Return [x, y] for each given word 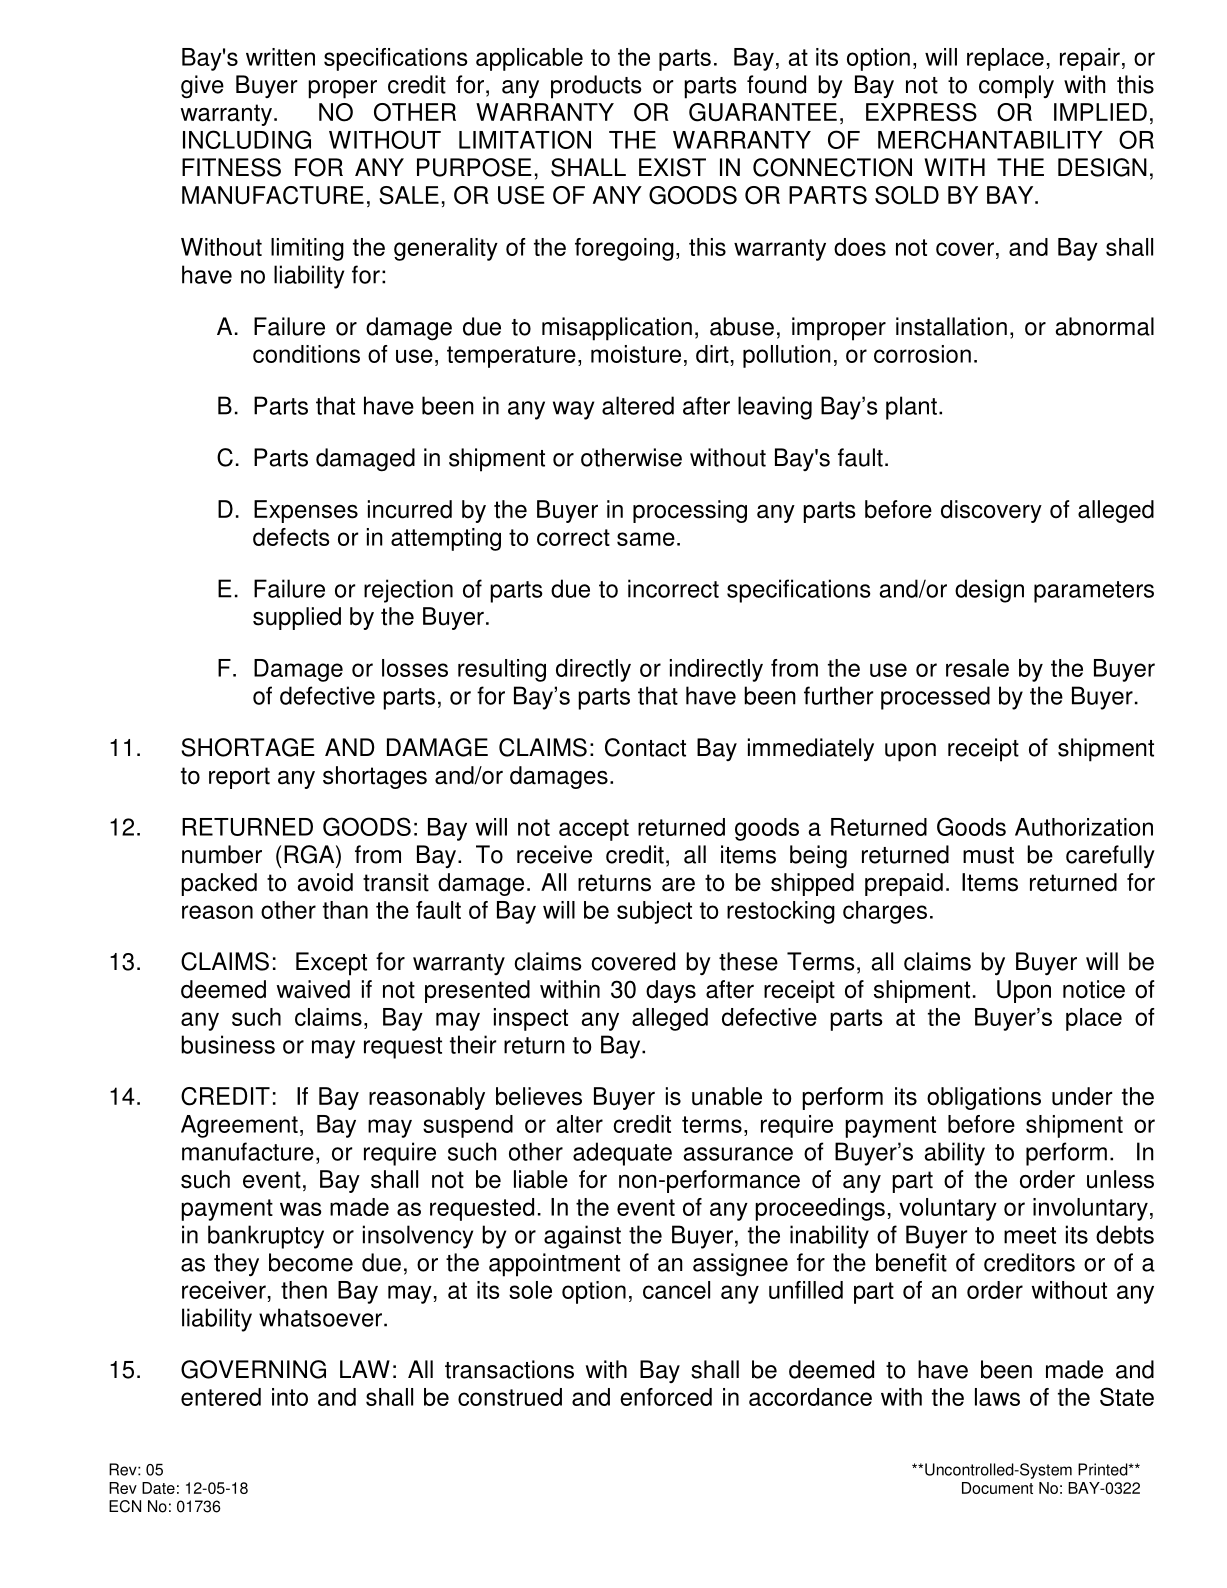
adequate [622, 1154]
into [290, 1397]
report [239, 778]
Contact [645, 747]
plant [911, 408]
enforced [666, 1397]
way [573, 410]
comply [1016, 87]
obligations [984, 1098]
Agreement [239, 1126]
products [596, 87]
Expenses [306, 511]
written [280, 57]
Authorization [1084, 827]
